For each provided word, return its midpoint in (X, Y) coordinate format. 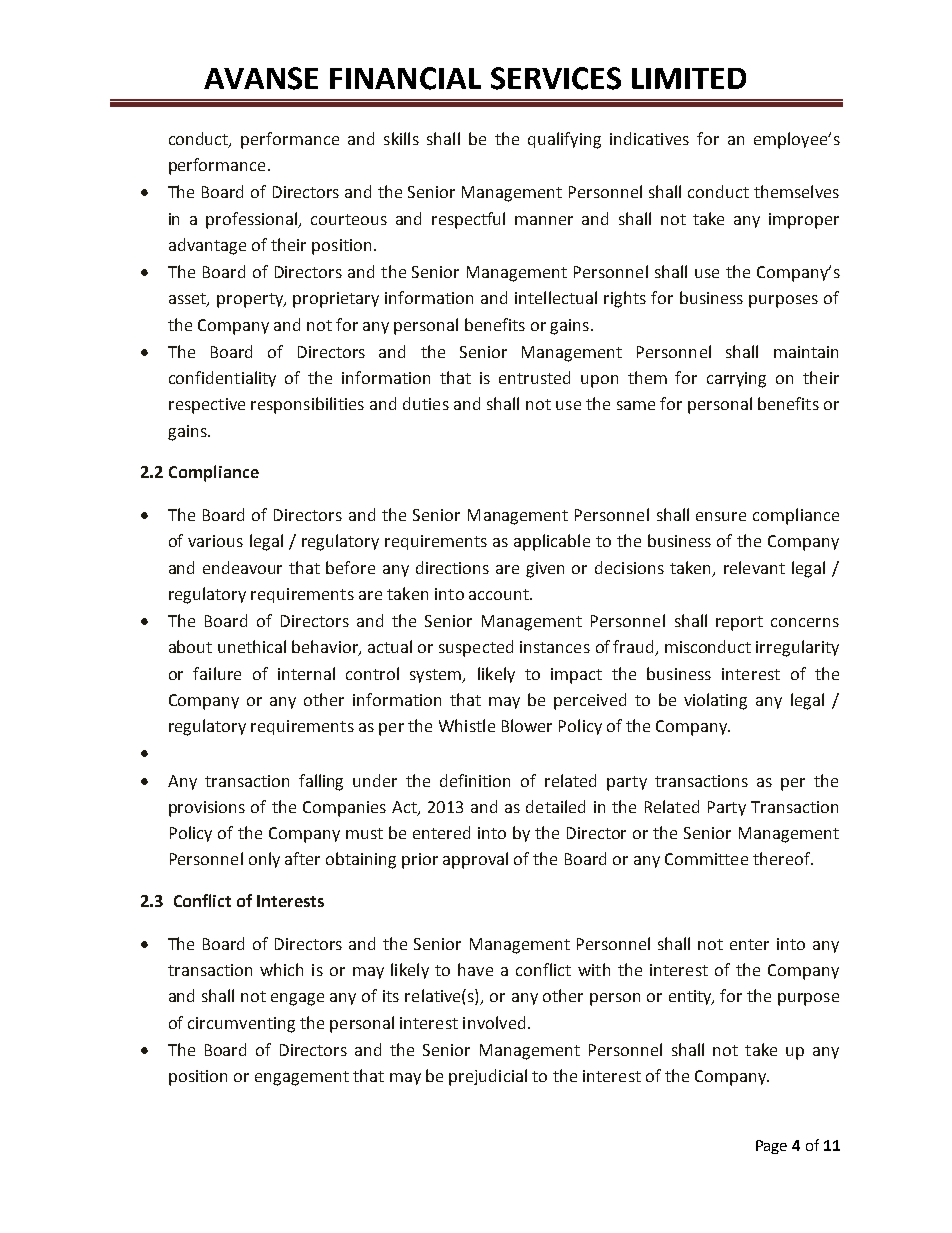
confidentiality (222, 379)
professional (253, 220)
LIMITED (689, 78)
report (739, 623)
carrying (736, 380)
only (264, 860)
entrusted (534, 377)
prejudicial (488, 1077)
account (500, 594)
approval (475, 860)
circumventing (241, 1025)
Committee (706, 859)
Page (771, 1147)
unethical (252, 646)
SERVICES (556, 78)
